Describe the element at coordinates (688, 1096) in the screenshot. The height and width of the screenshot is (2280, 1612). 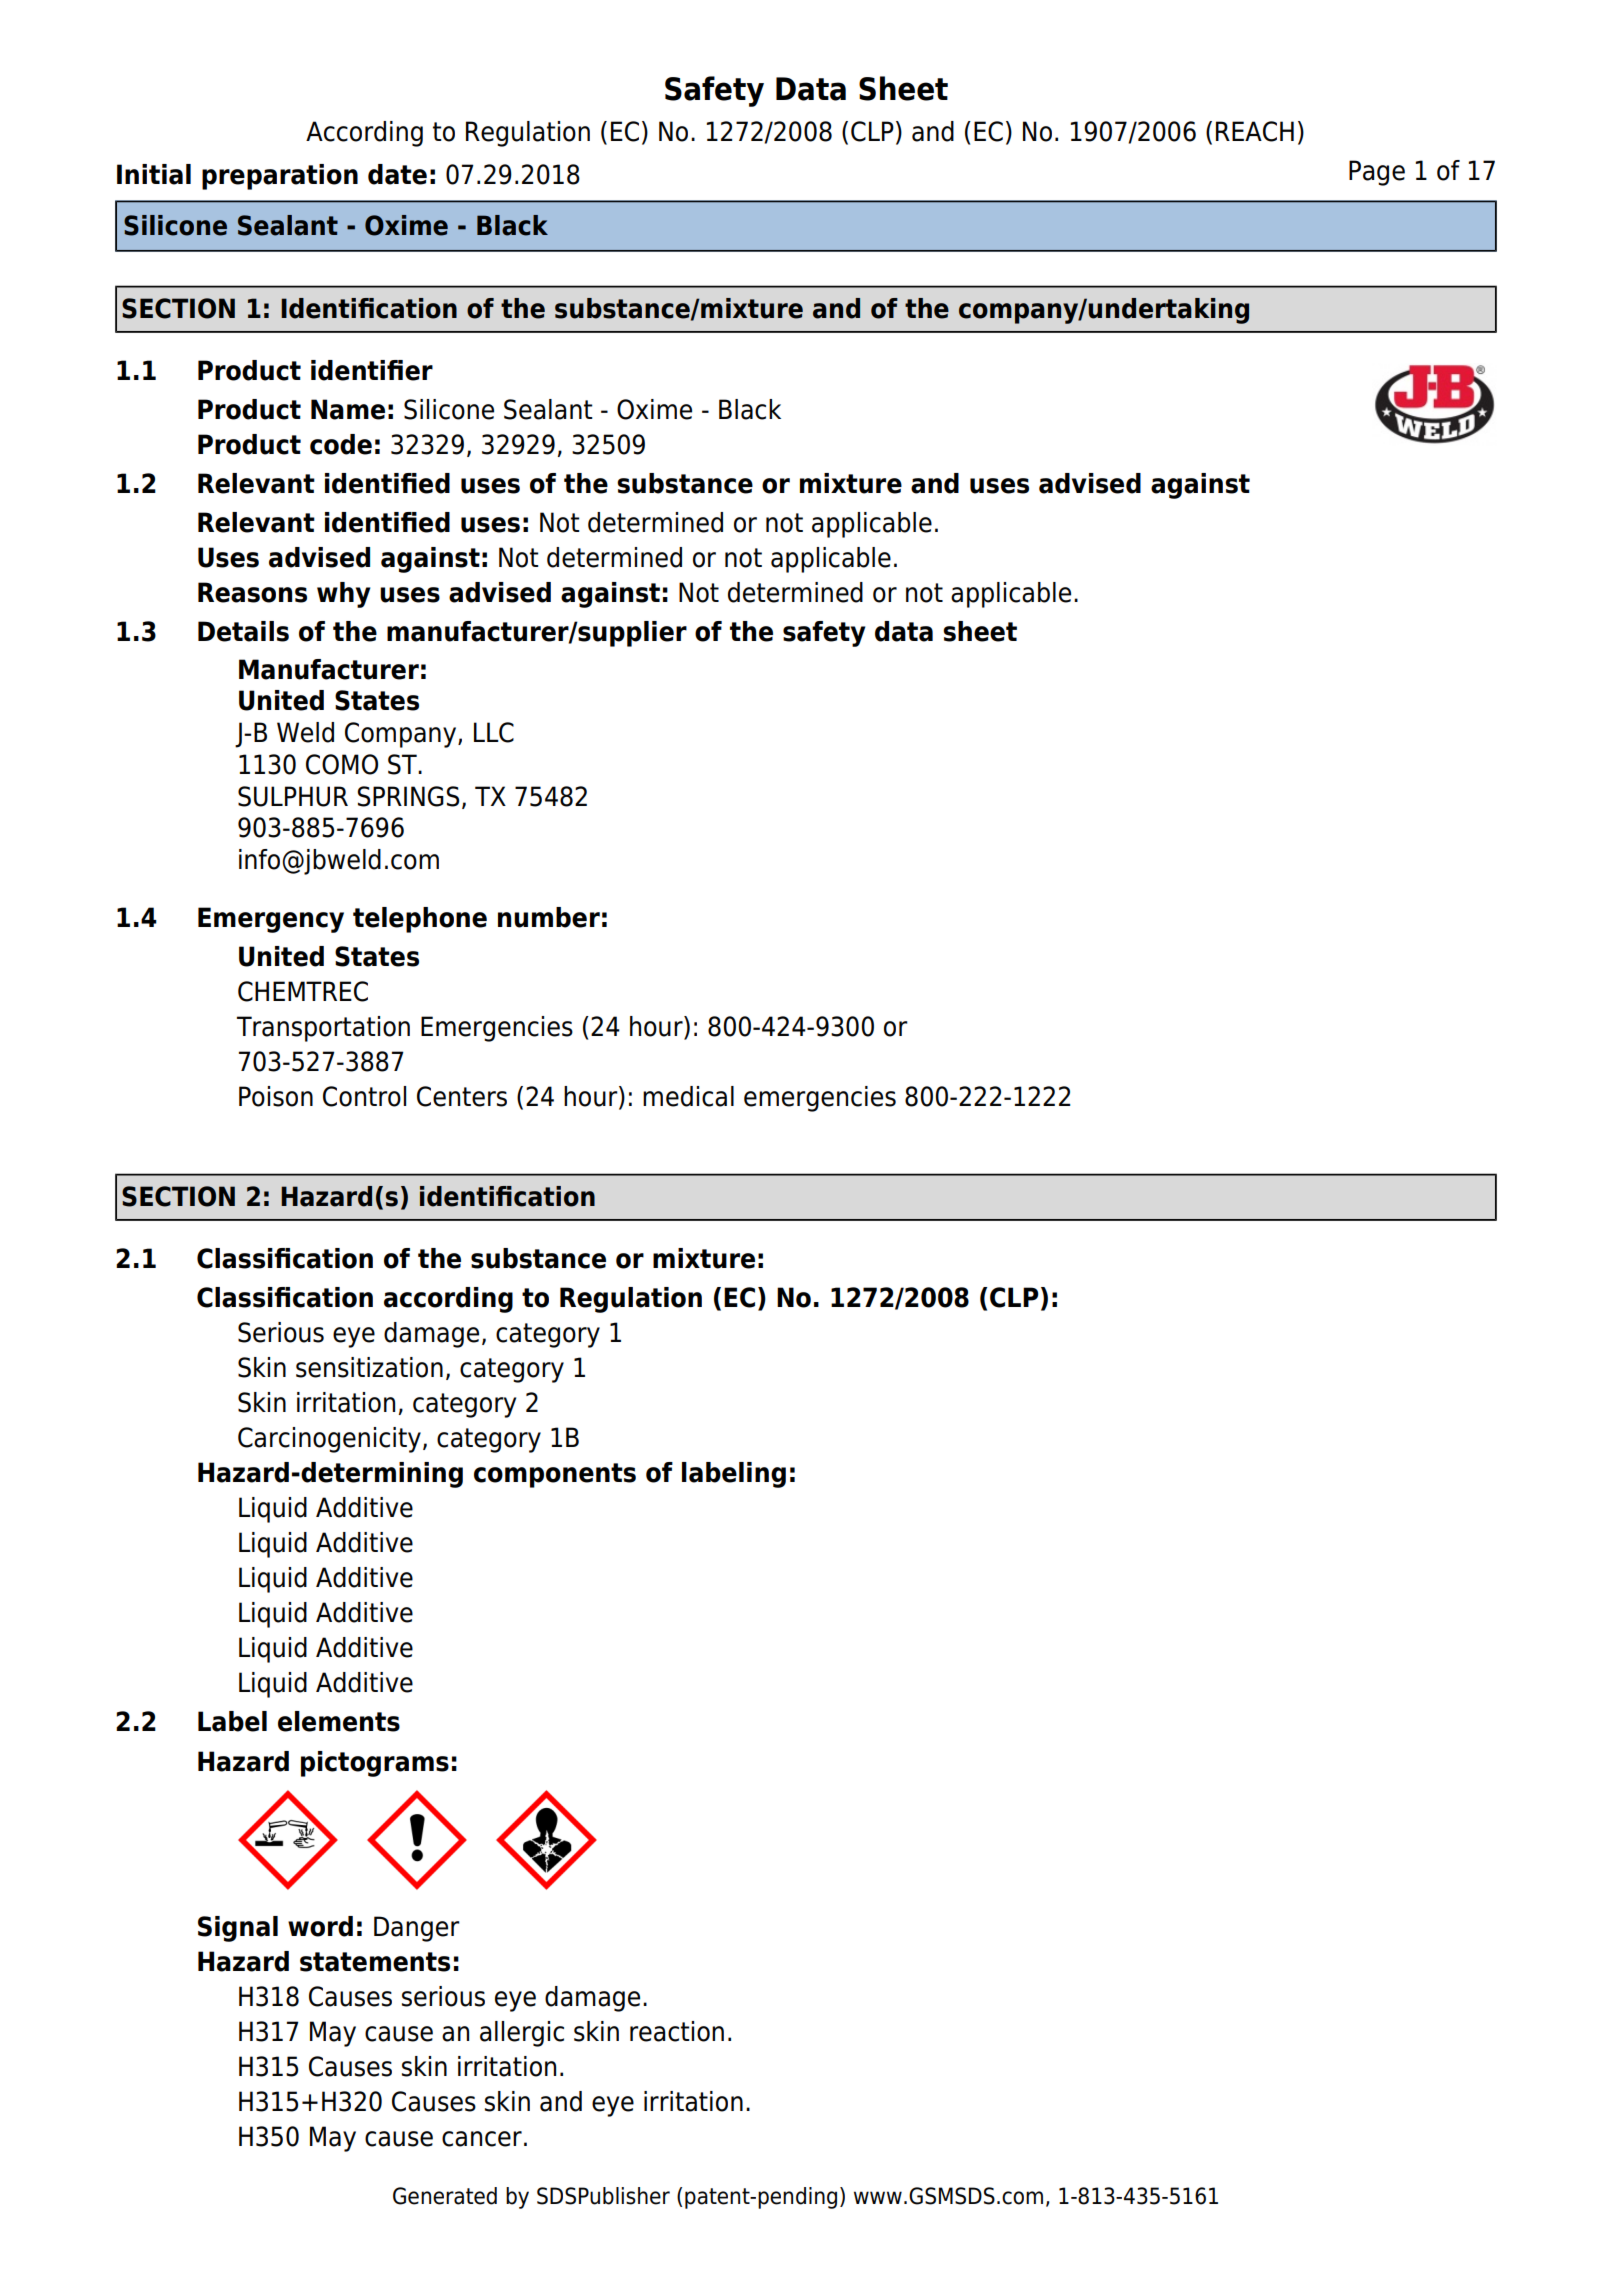
I see `medical` at that location.
